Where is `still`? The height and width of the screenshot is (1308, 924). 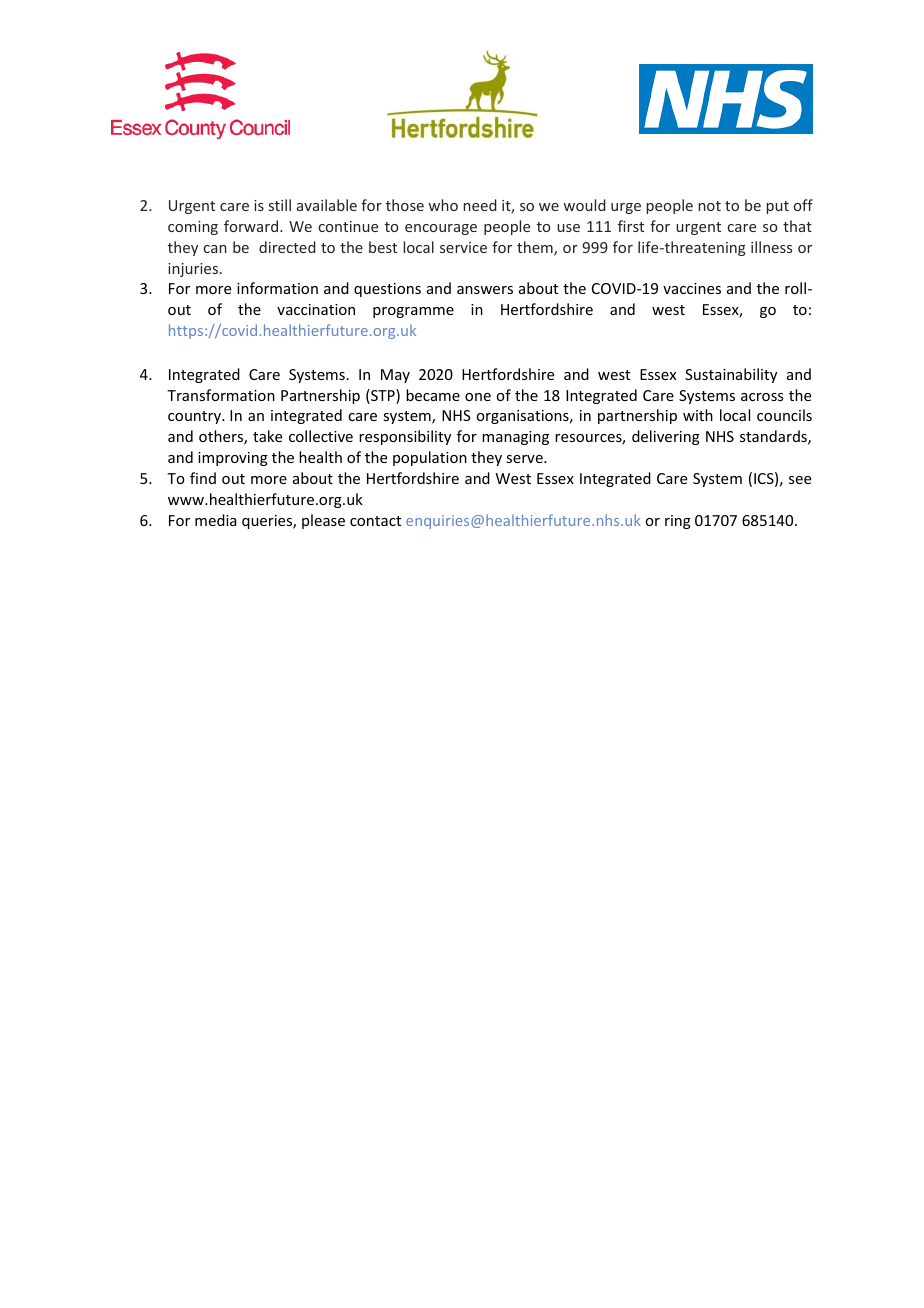
still is located at coordinates (280, 205).
